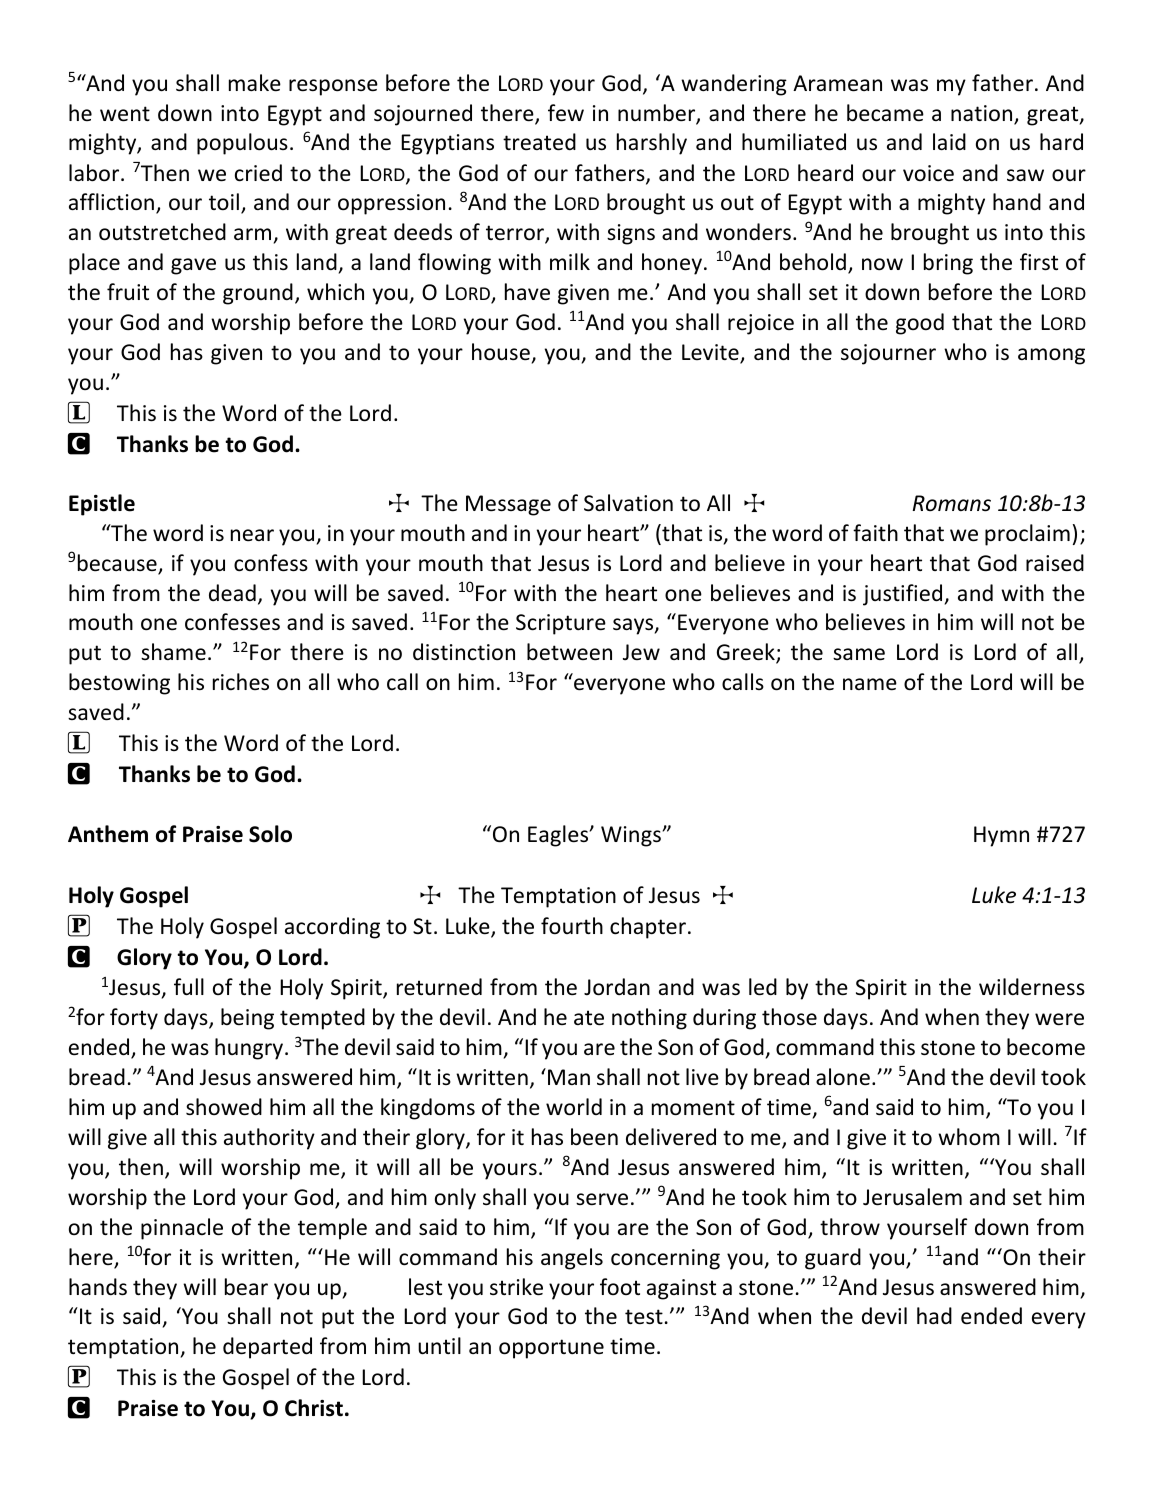 The image size is (1154, 1493). I want to click on departed, so click(267, 1348).
